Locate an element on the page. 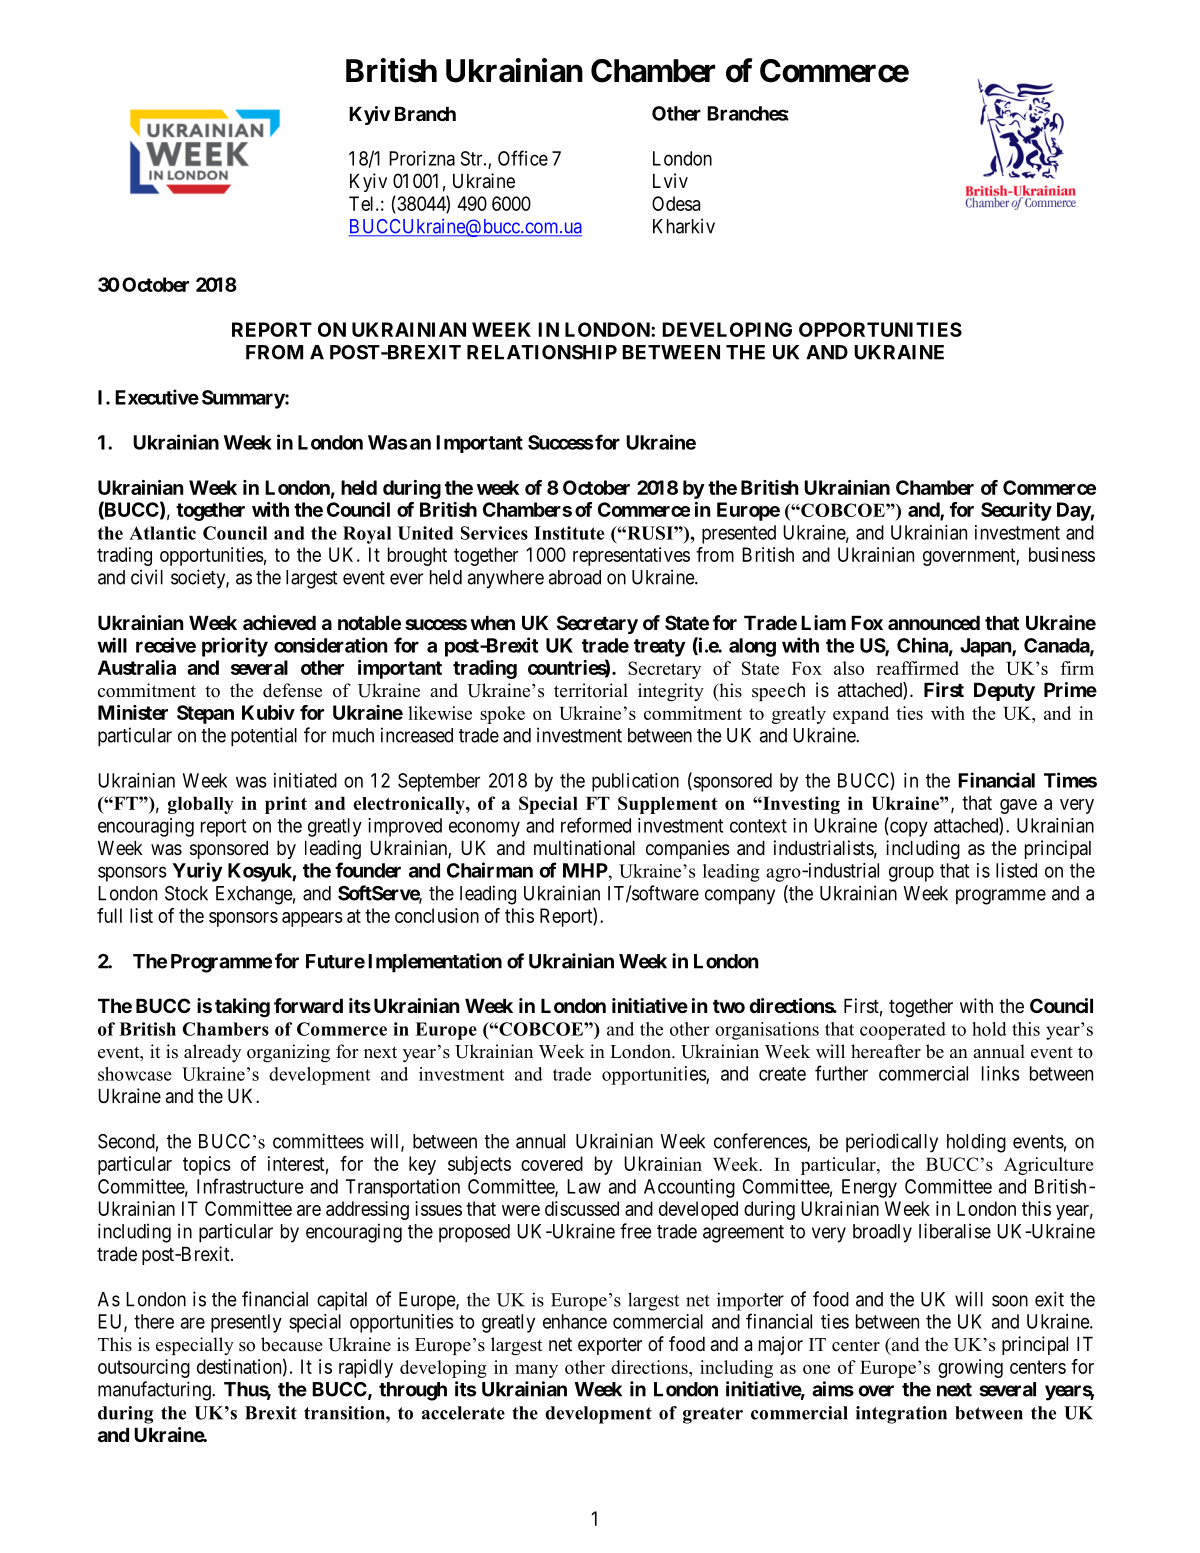 The height and width of the document is (1553, 1200). Security is located at coordinates (1016, 511).
